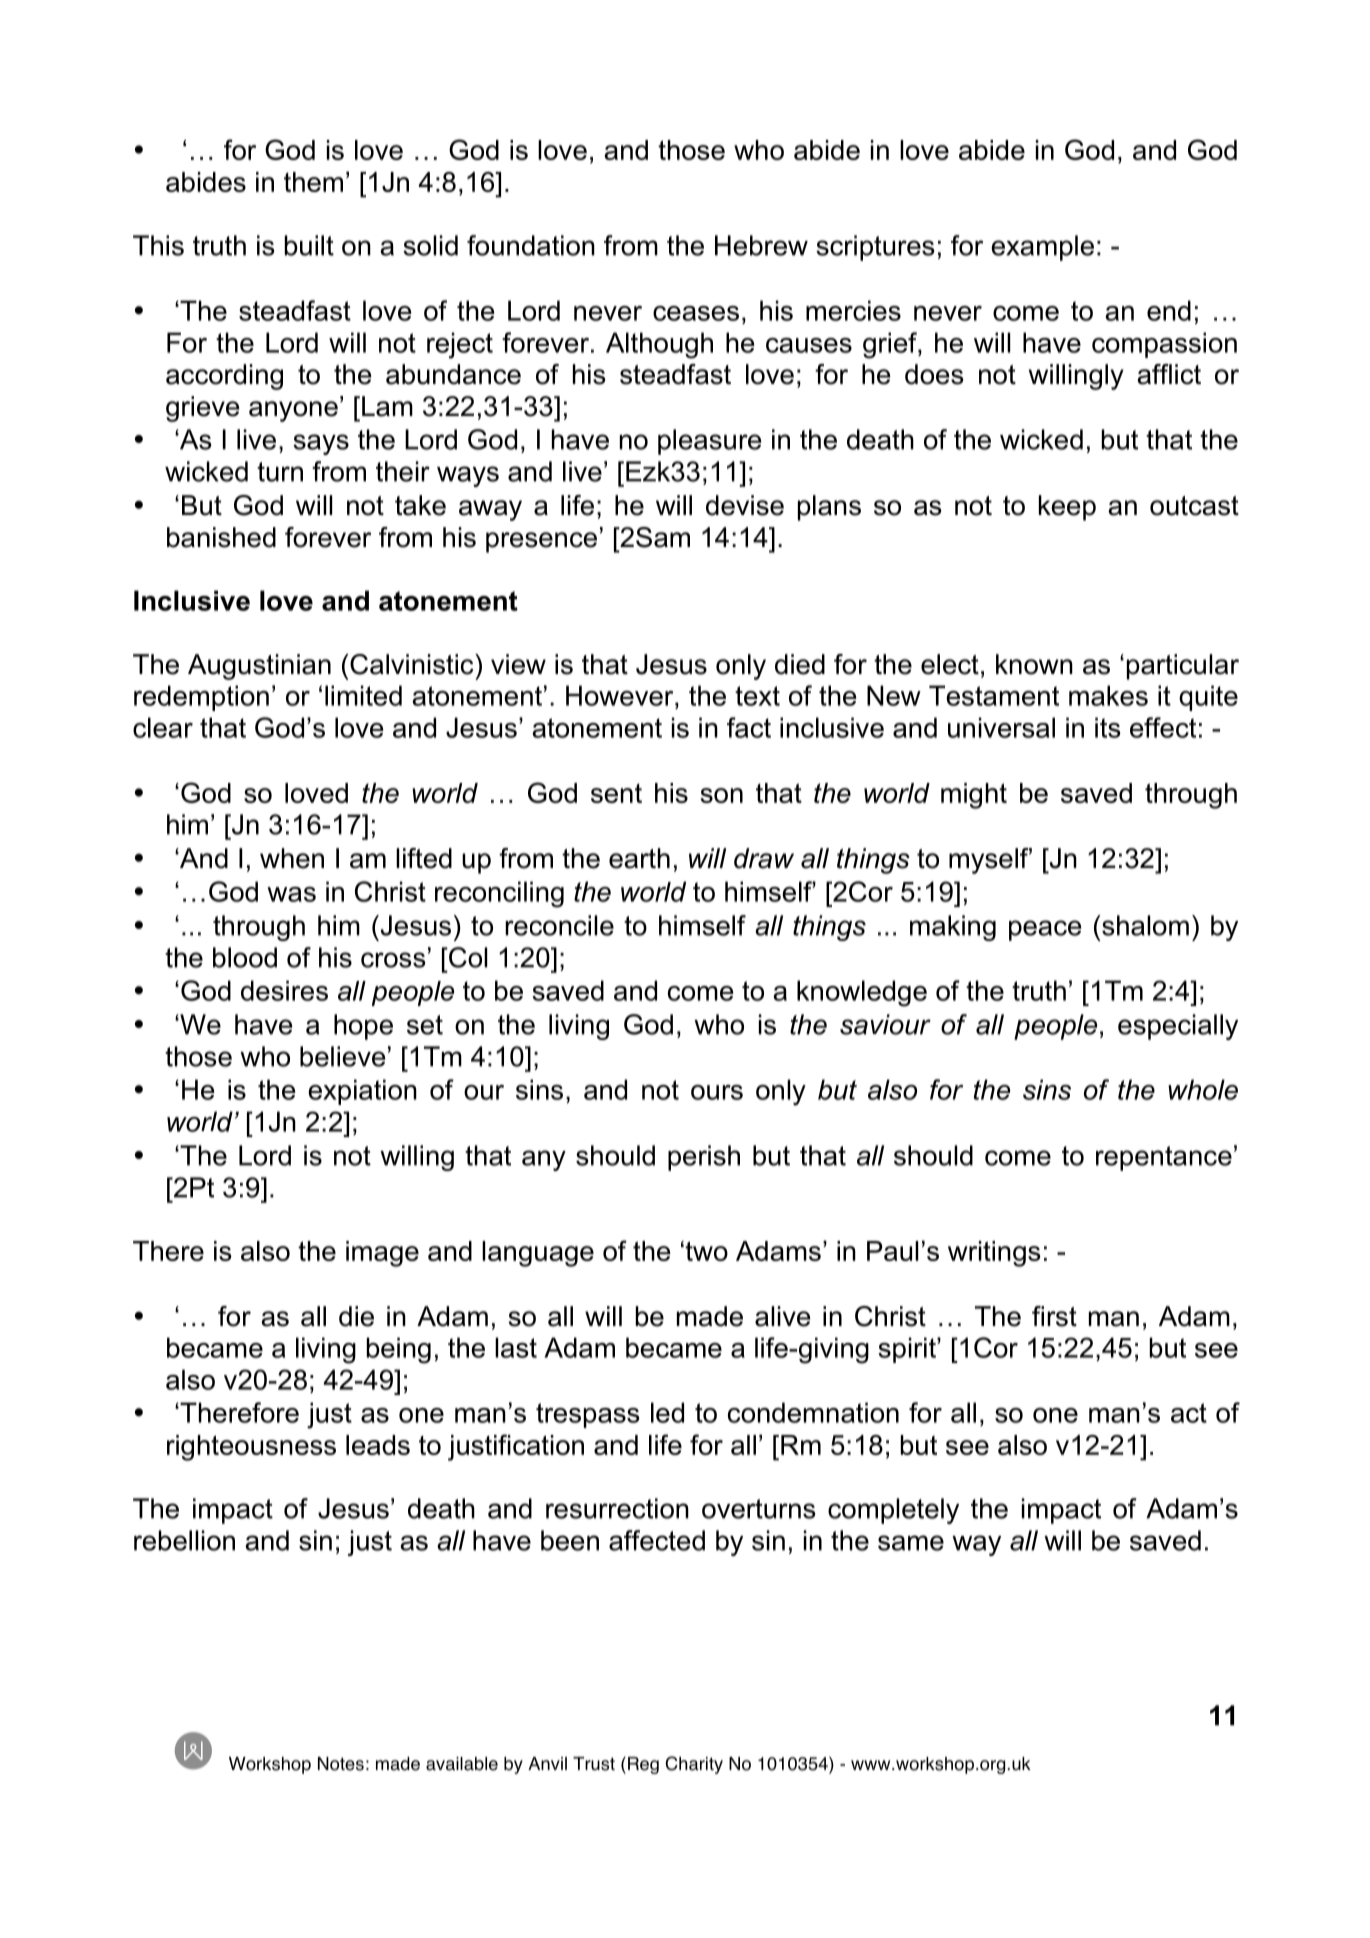 The image size is (1370, 1938). What do you see at coordinates (309, 245) in the screenshot?
I see `built` at bounding box center [309, 245].
